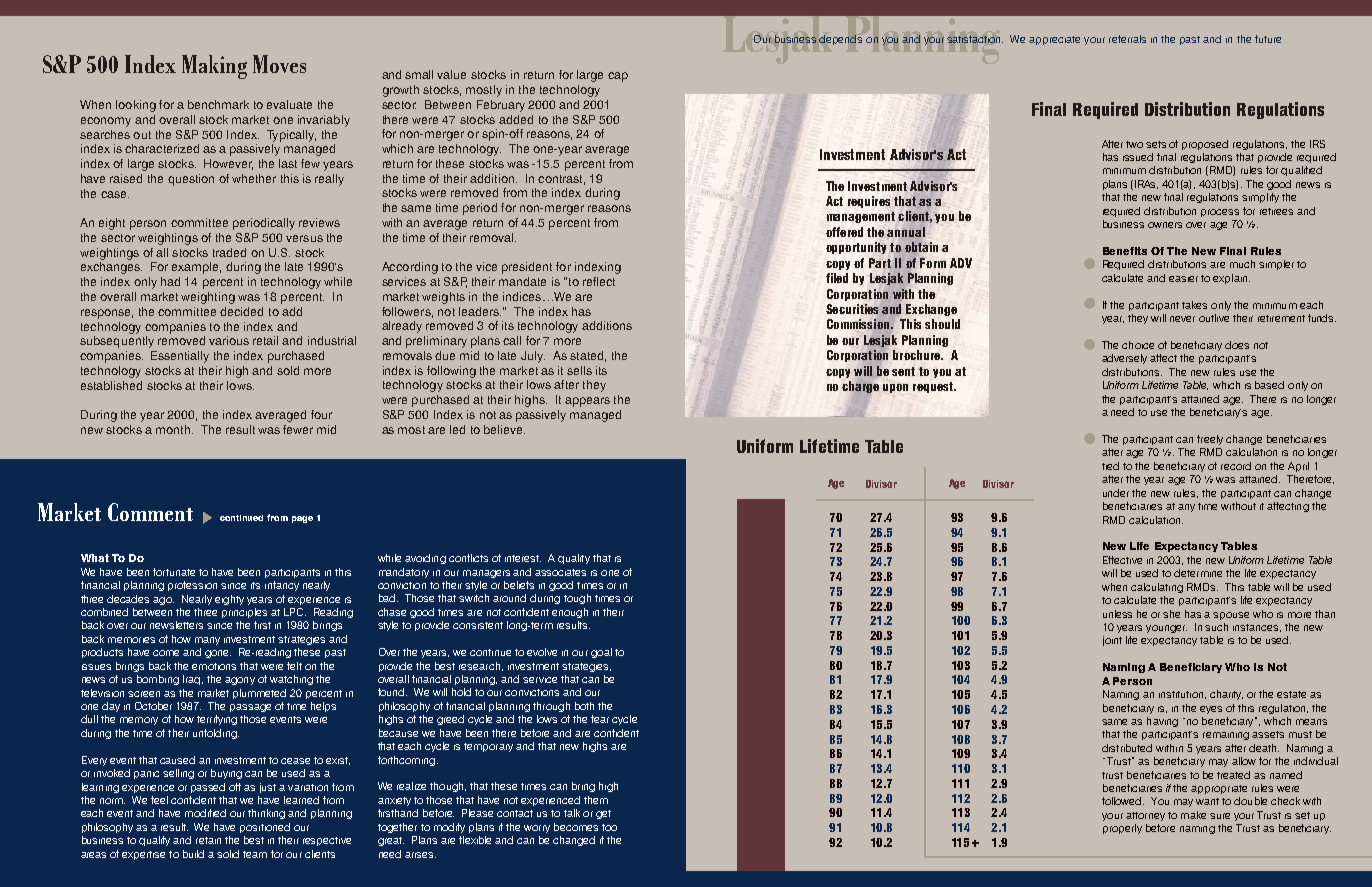 The image size is (1372, 887). What do you see at coordinates (1166, 629) in the image?
I see `younger` at bounding box center [1166, 629].
